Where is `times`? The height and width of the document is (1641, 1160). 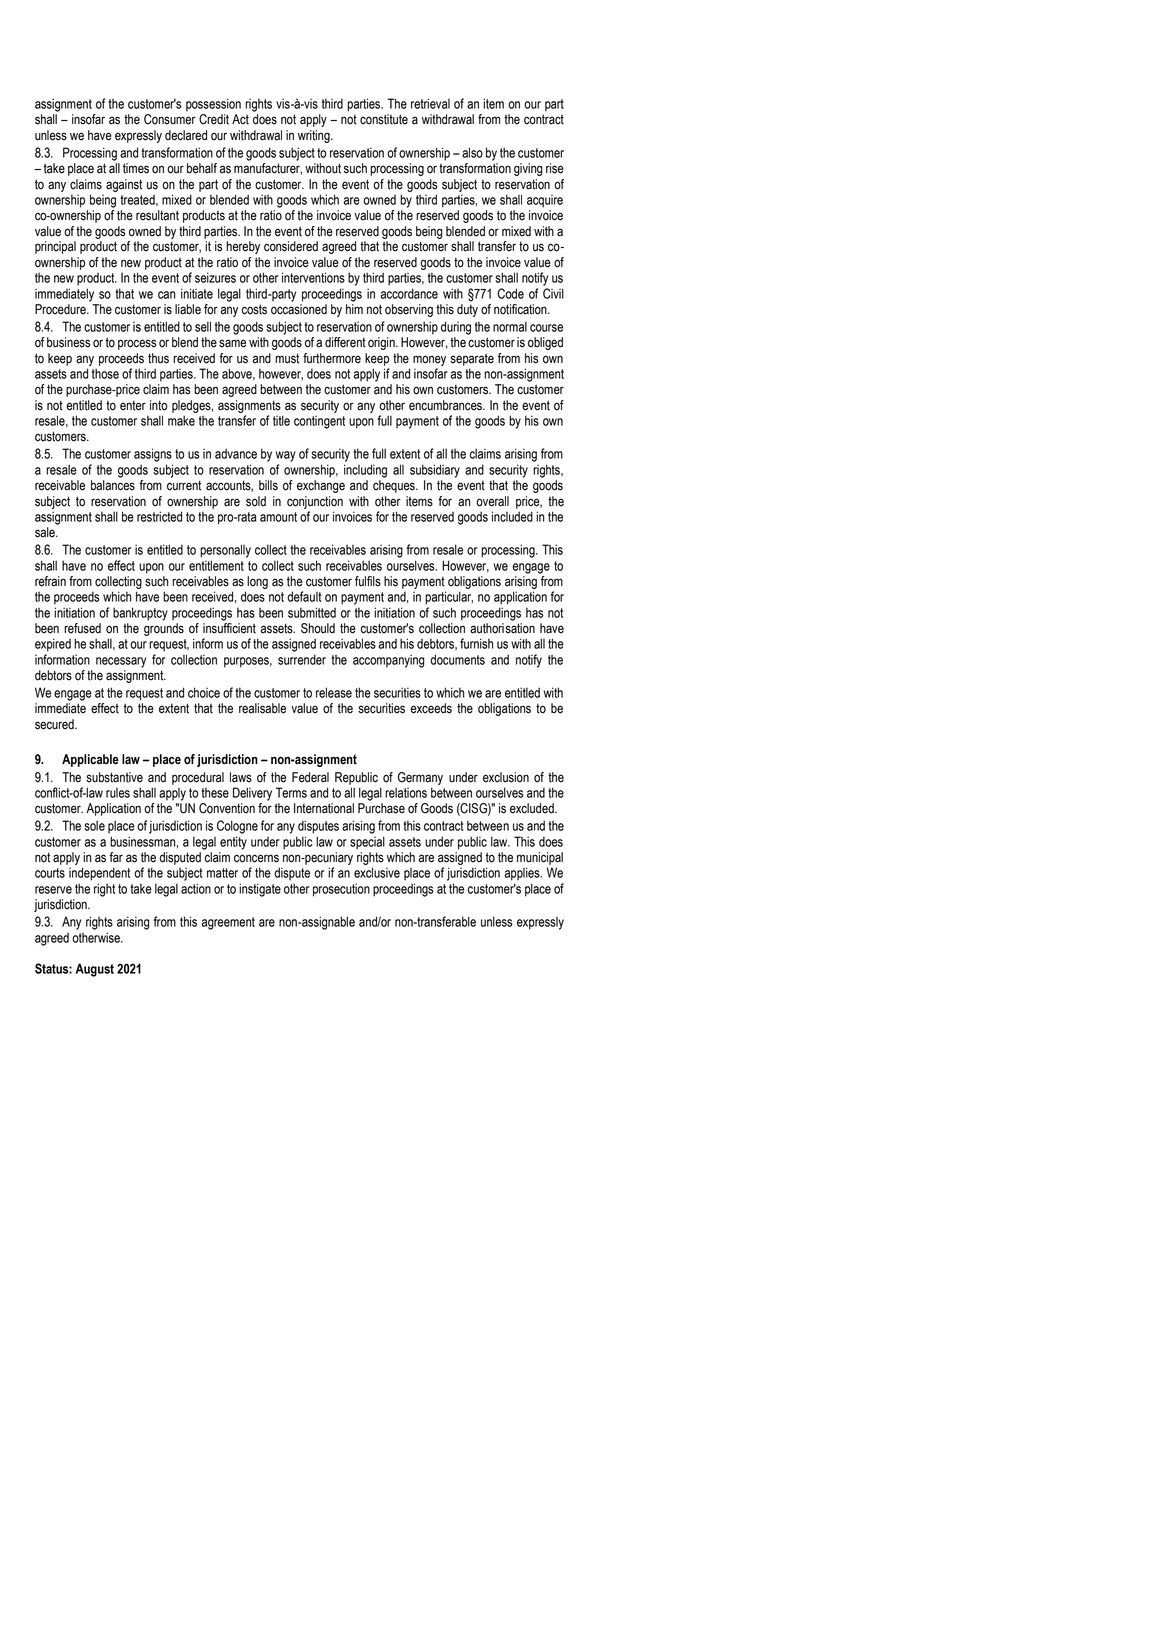
times is located at coordinates (136, 168).
